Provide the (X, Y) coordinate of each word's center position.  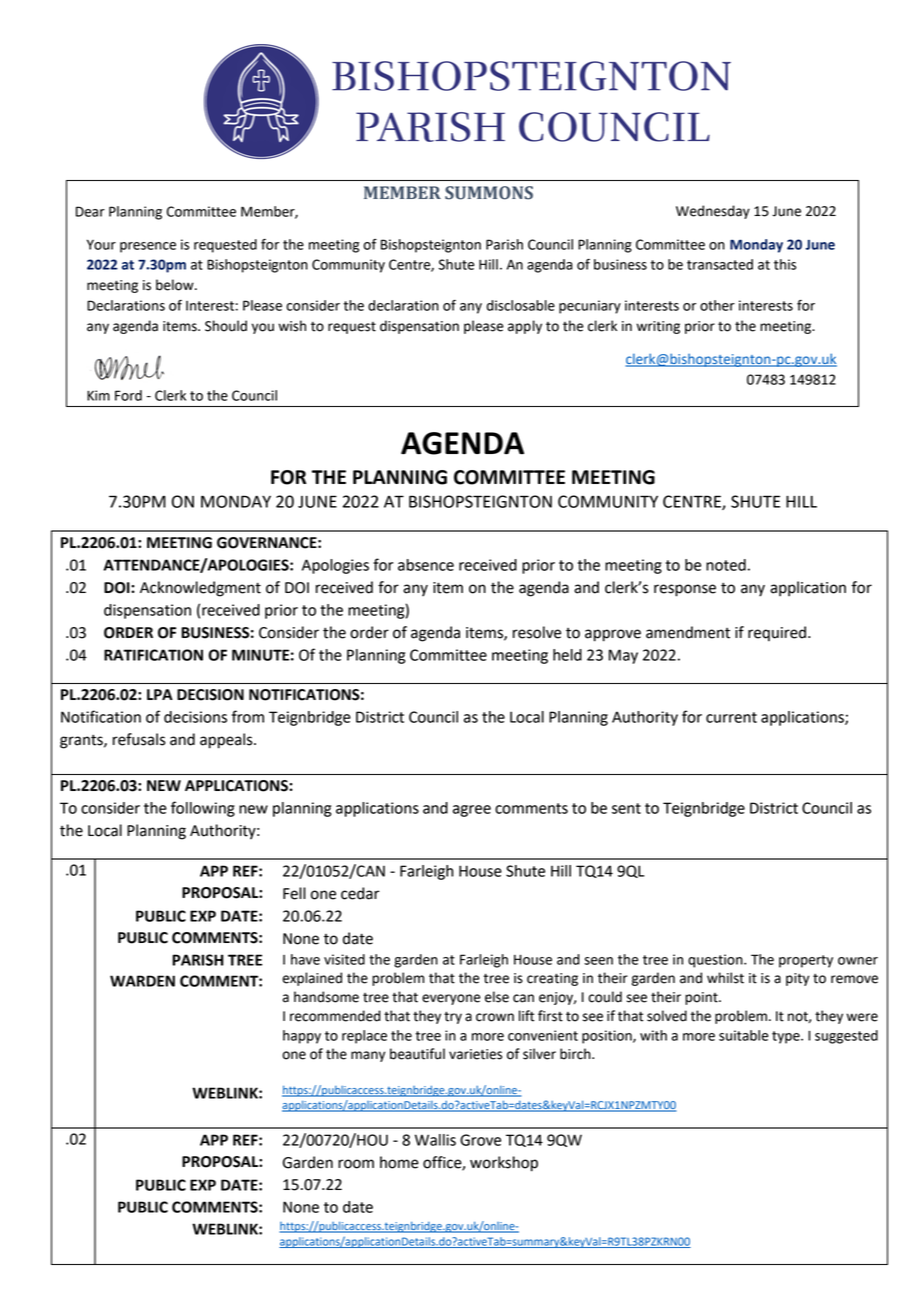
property (806, 961)
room (356, 1164)
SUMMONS (489, 193)
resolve (537, 632)
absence (426, 565)
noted (726, 565)
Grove (480, 1140)
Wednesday (713, 212)
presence (148, 247)
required (777, 634)
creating (552, 979)
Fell (294, 893)
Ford (128, 395)
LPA (160, 694)
